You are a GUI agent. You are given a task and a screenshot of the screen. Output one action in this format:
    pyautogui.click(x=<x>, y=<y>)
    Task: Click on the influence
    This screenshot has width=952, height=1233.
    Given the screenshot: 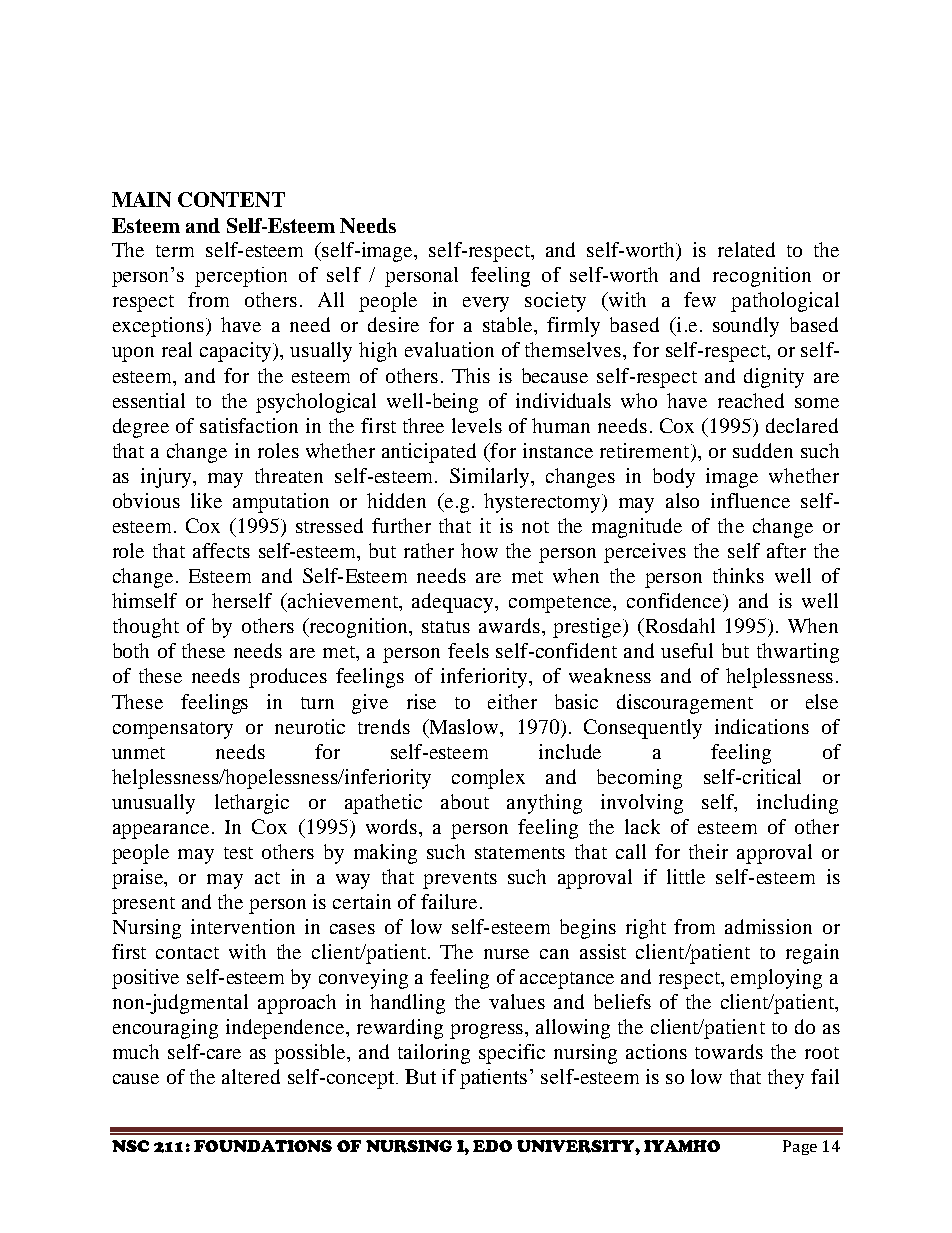 What is the action you would take?
    pyautogui.click(x=750, y=500)
